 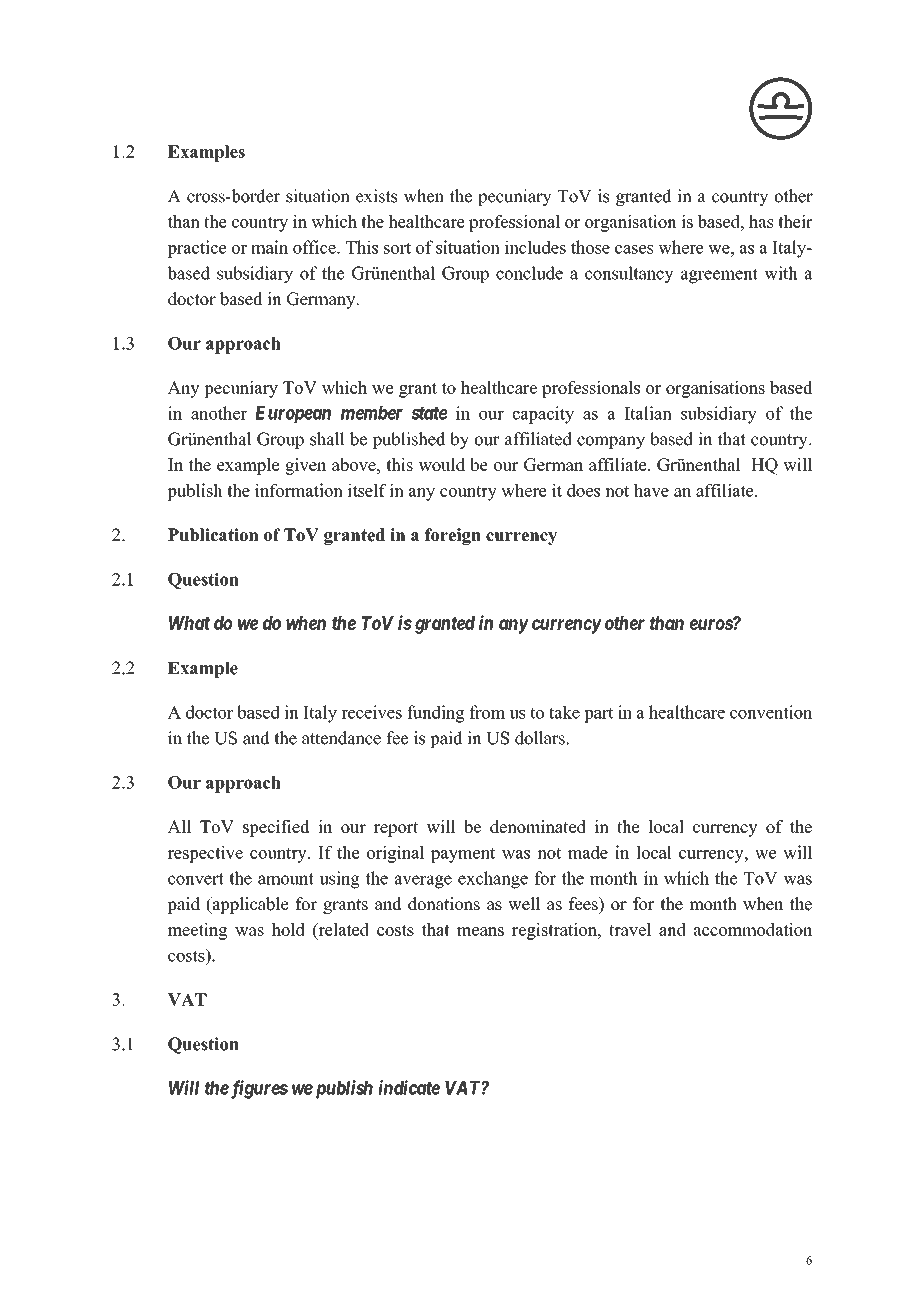 I want to click on convention, so click(x=771, y=712).
